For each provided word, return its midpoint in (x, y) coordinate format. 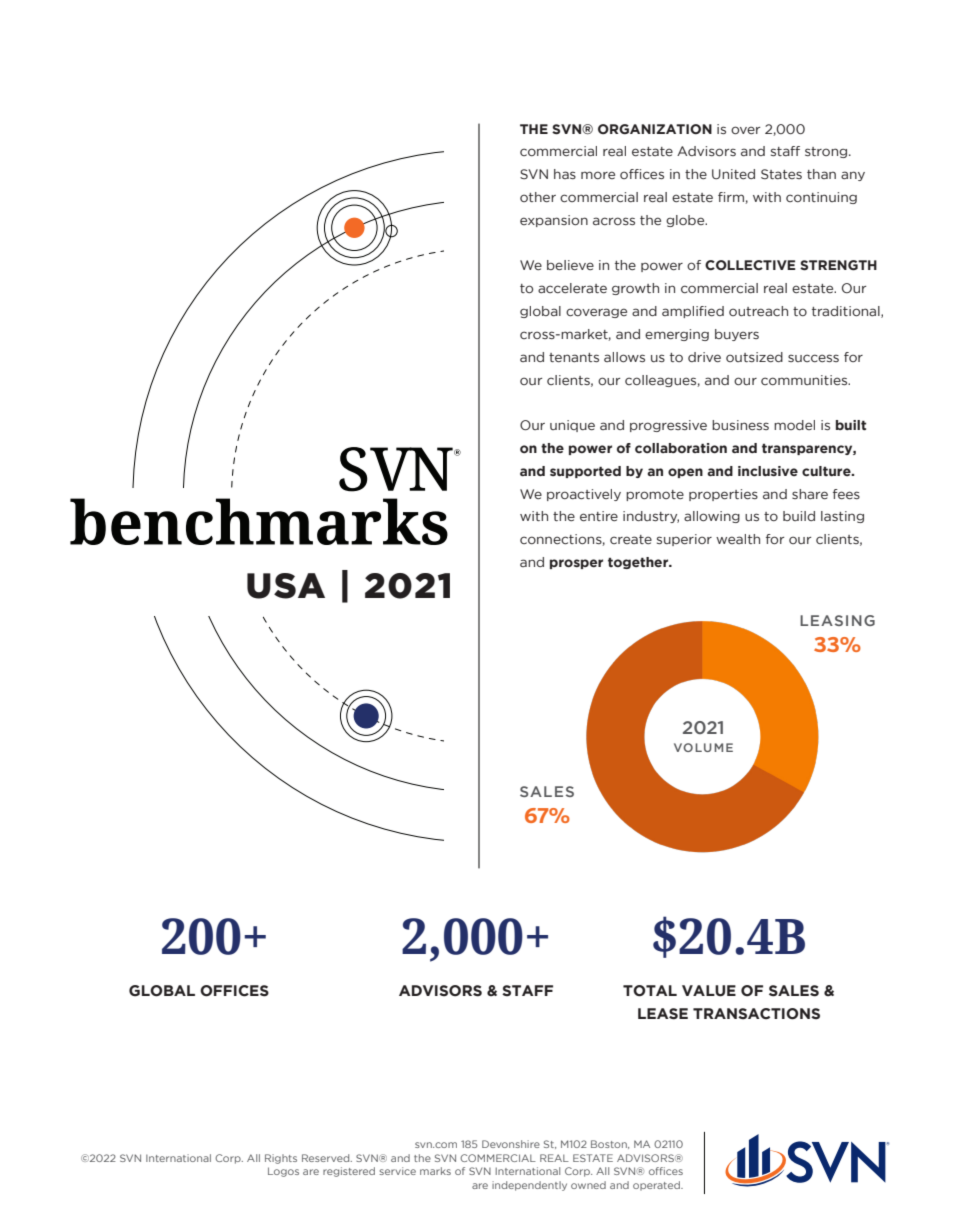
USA (286, 586)
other (538, 197)
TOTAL (650, 991)
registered (349, 1172)
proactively (584, 495)
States (781, 174)
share (810, 494)
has (565, 174)
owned (588, 1185)
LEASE (663, 1014)
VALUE (709, 991)
